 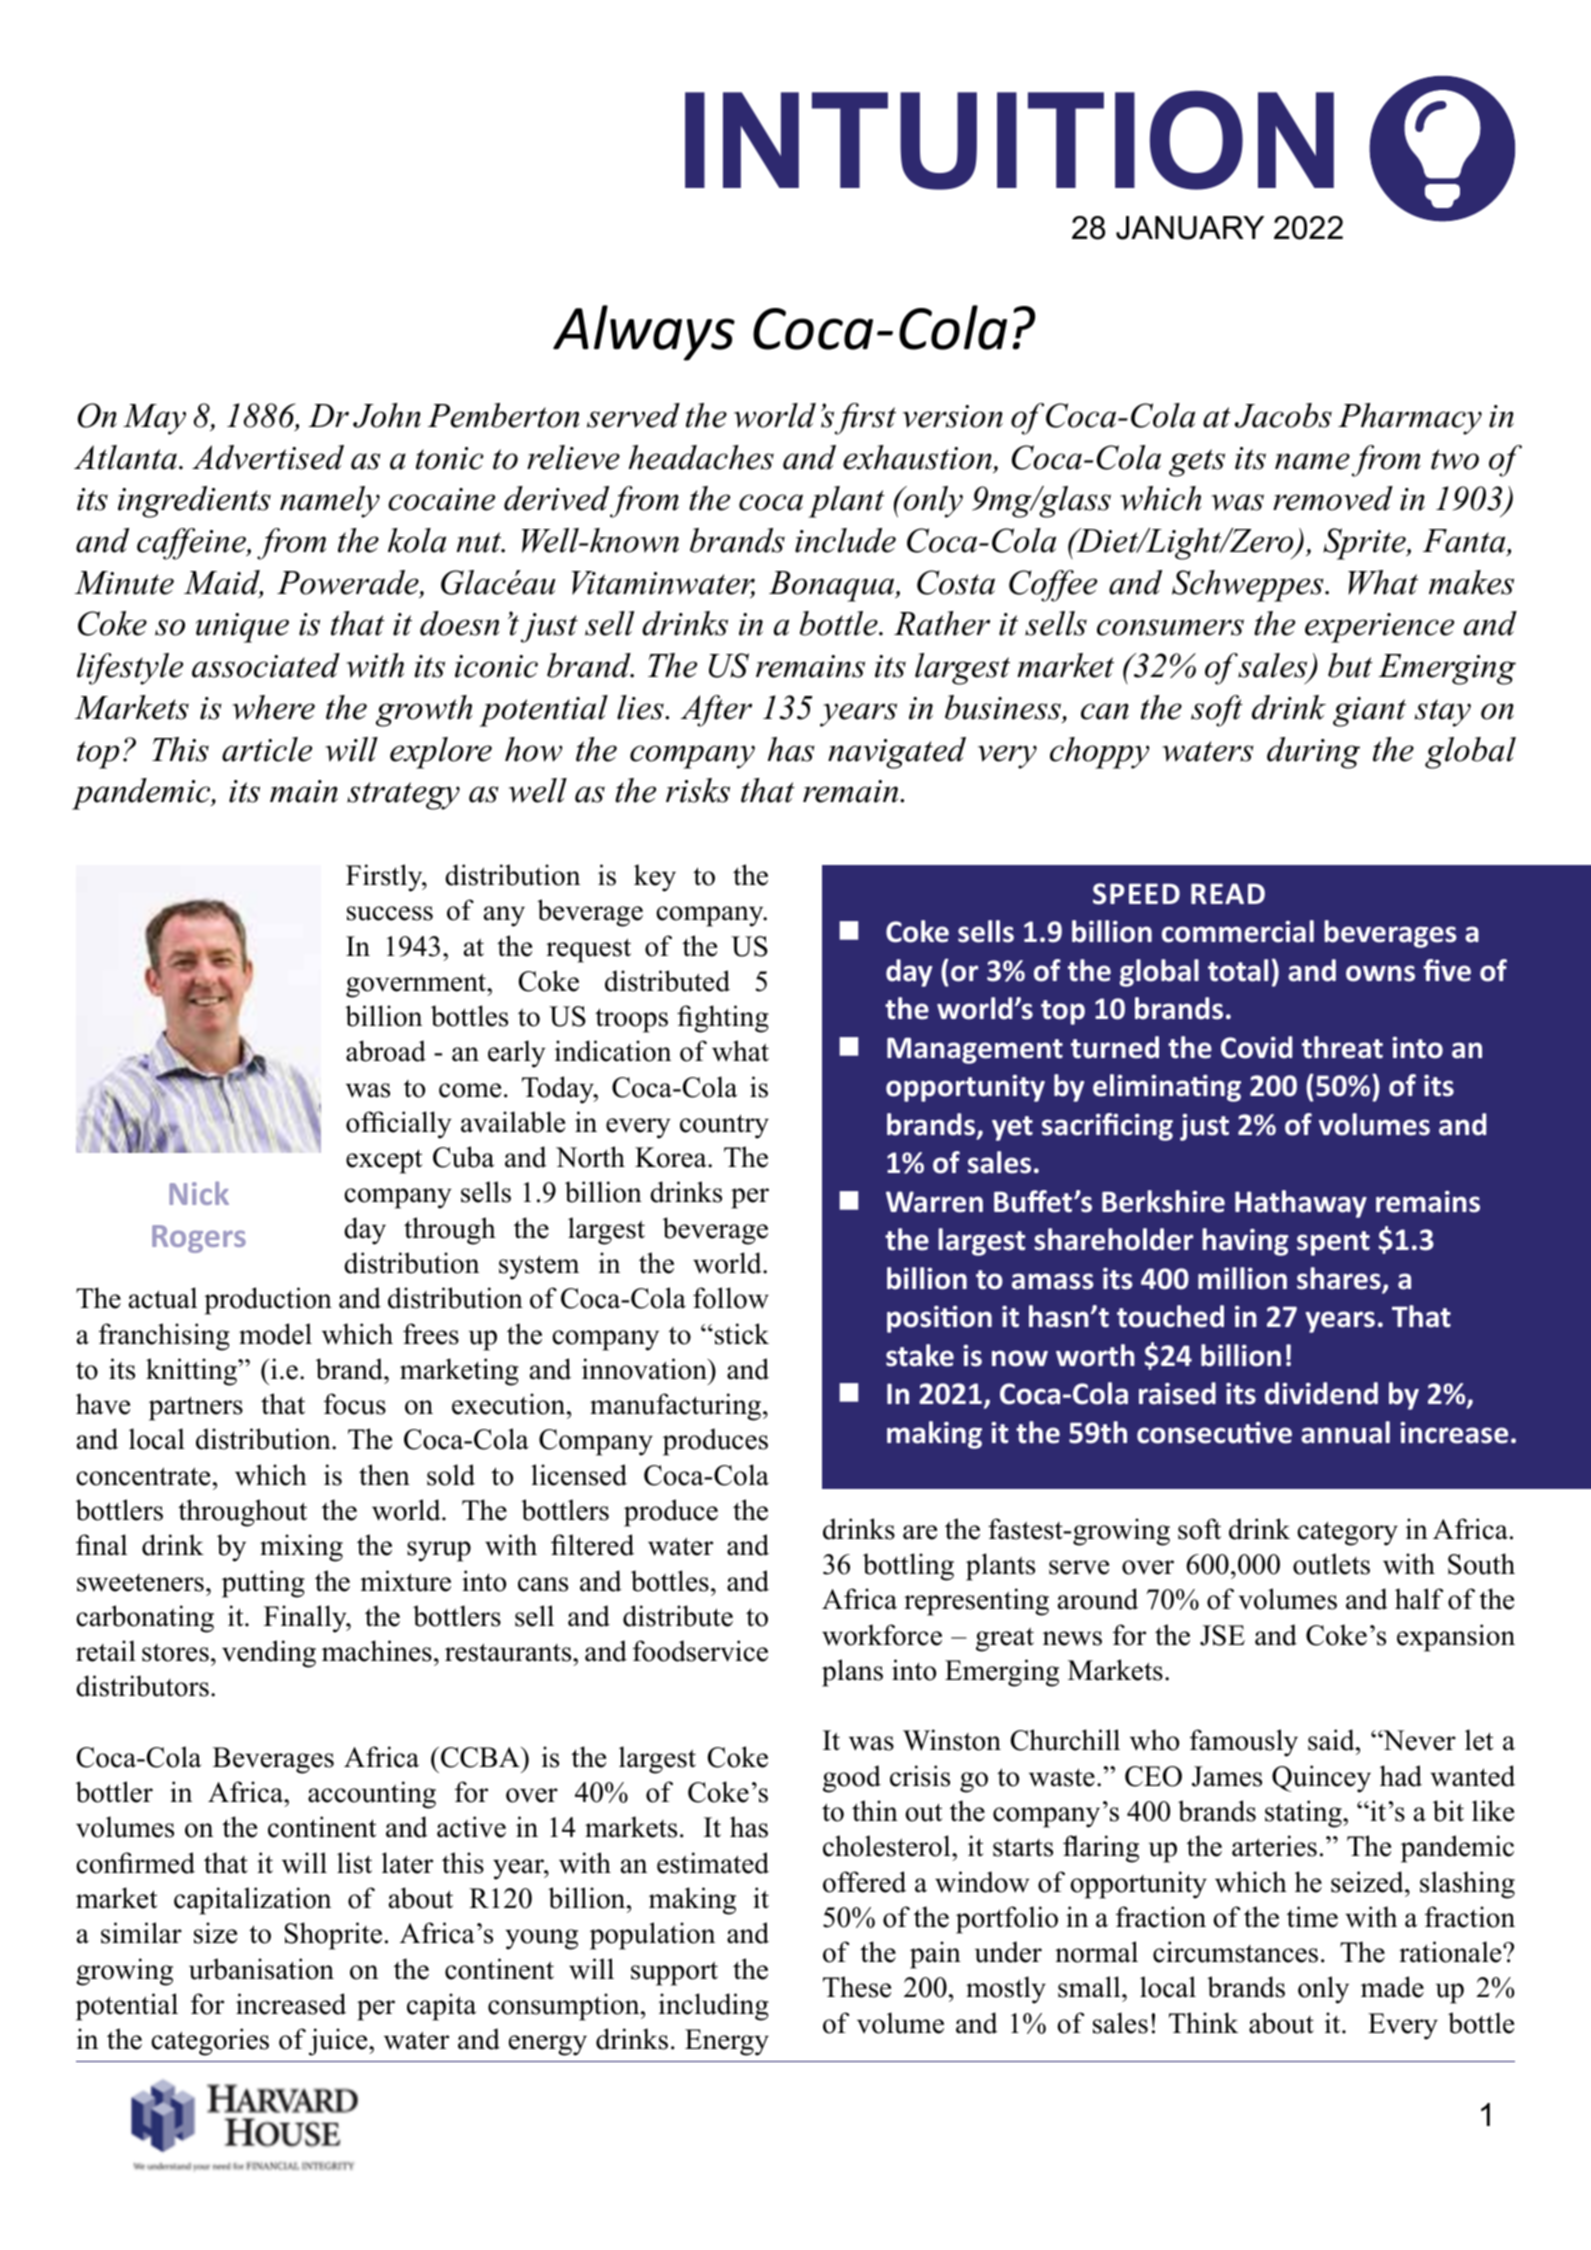 I want to click on dividend, so click(x=1321, y=1393).
